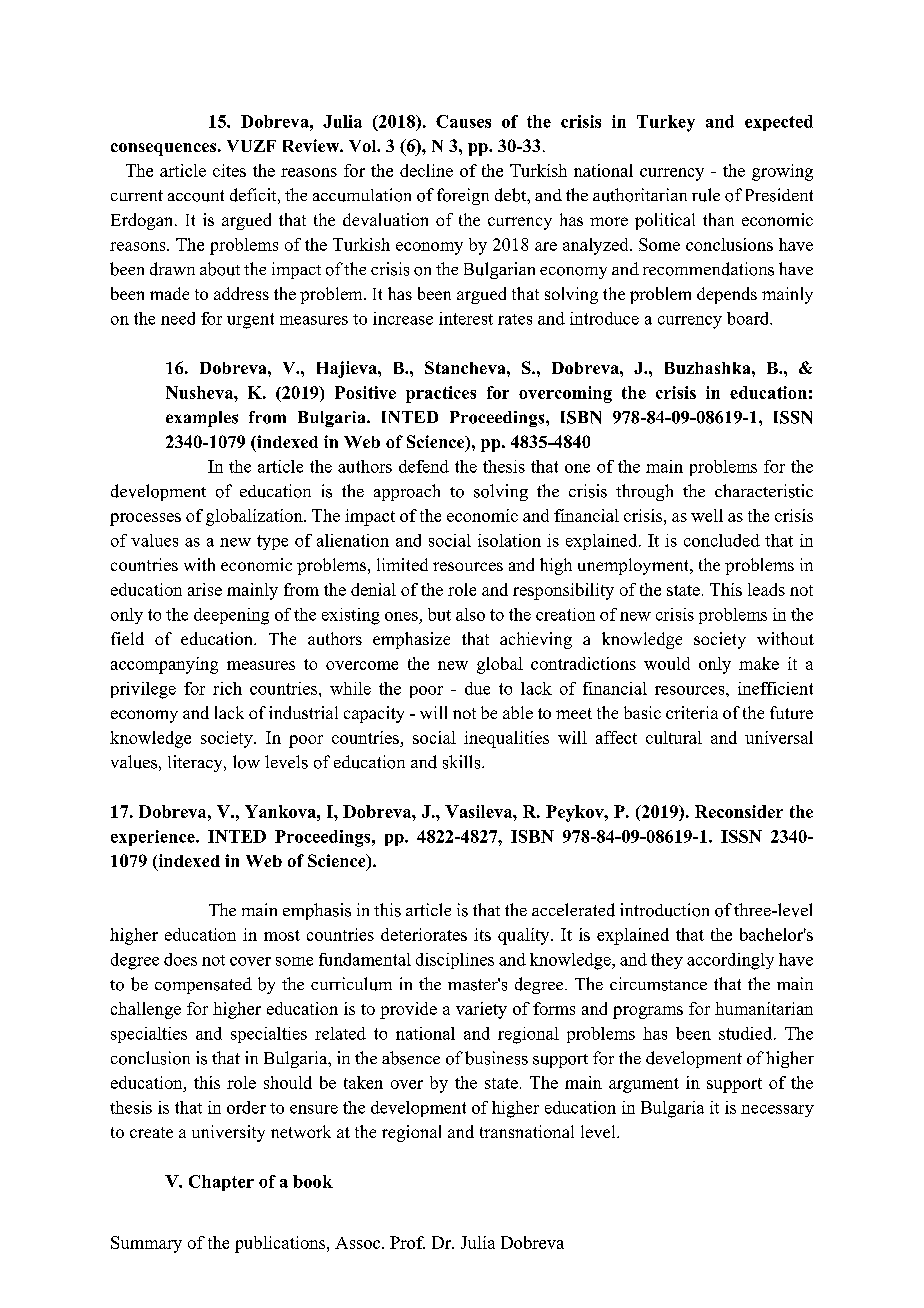  What do you see at coordinates (229, 170) in the screenshot?
I see `cites` at bounding box center [229, 170].
